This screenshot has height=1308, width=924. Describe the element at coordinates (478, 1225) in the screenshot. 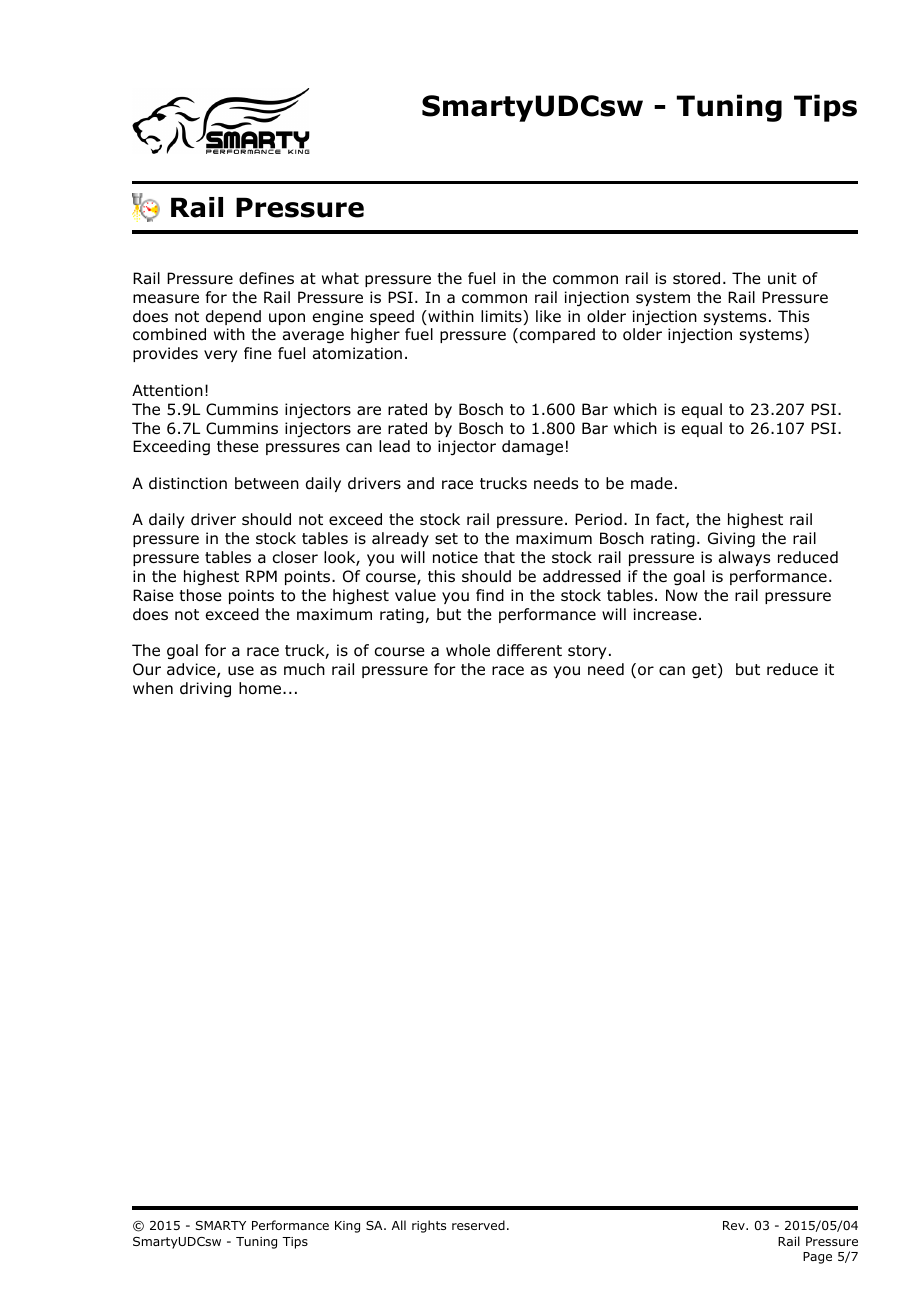

I see `reserved` at that location.
